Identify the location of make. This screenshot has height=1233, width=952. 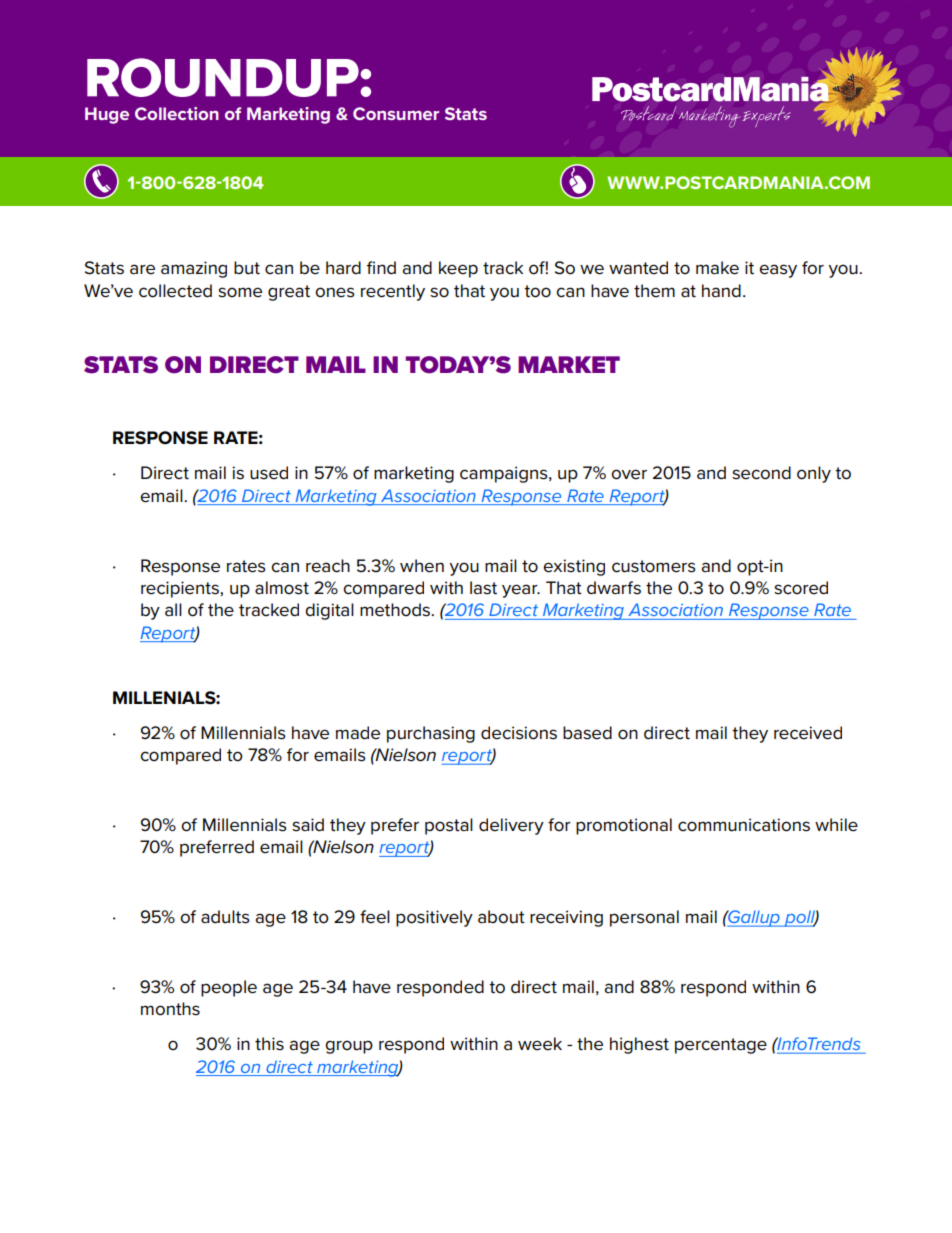
(717, 268).
